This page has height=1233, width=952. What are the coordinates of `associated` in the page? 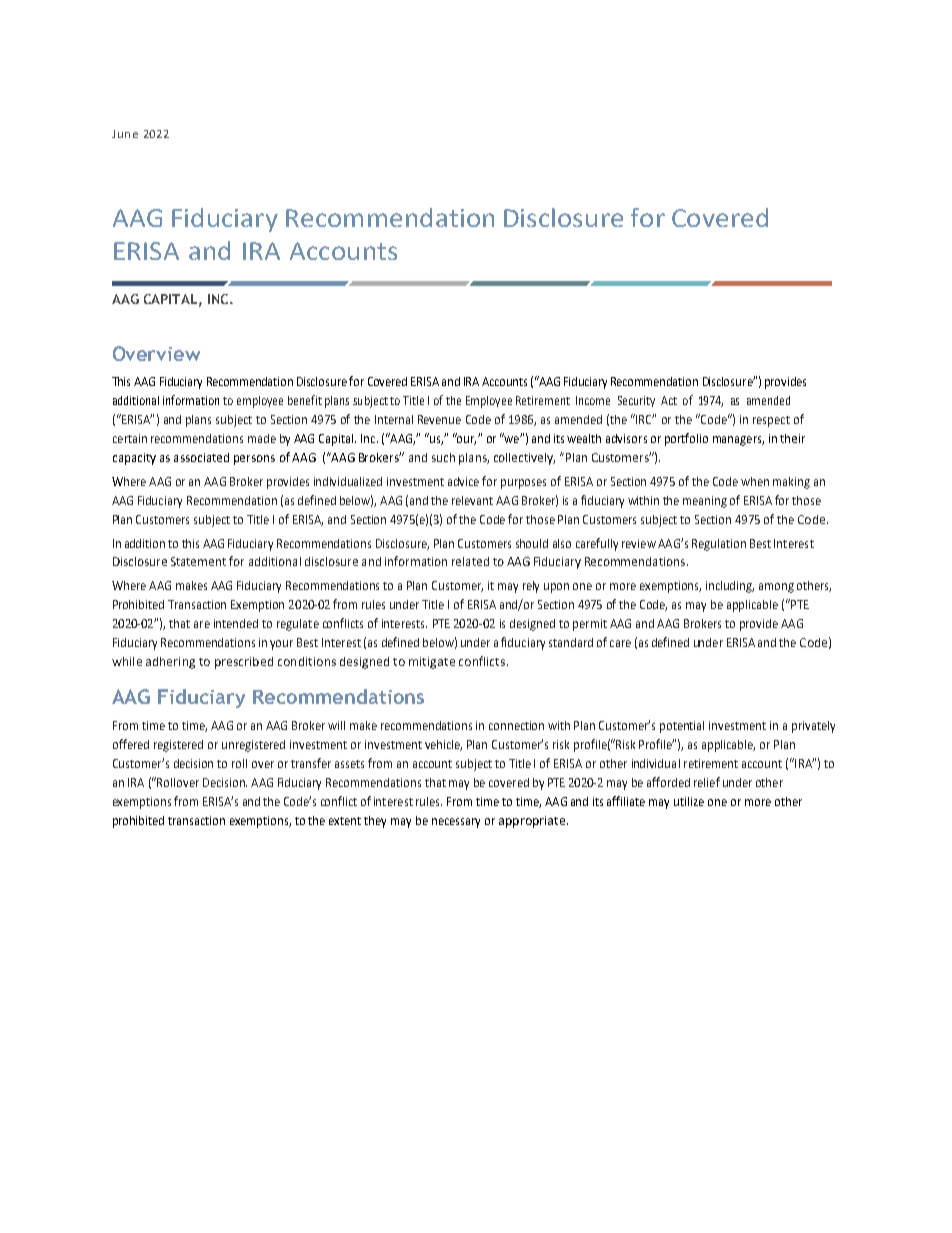 It's located at (201, 457).
